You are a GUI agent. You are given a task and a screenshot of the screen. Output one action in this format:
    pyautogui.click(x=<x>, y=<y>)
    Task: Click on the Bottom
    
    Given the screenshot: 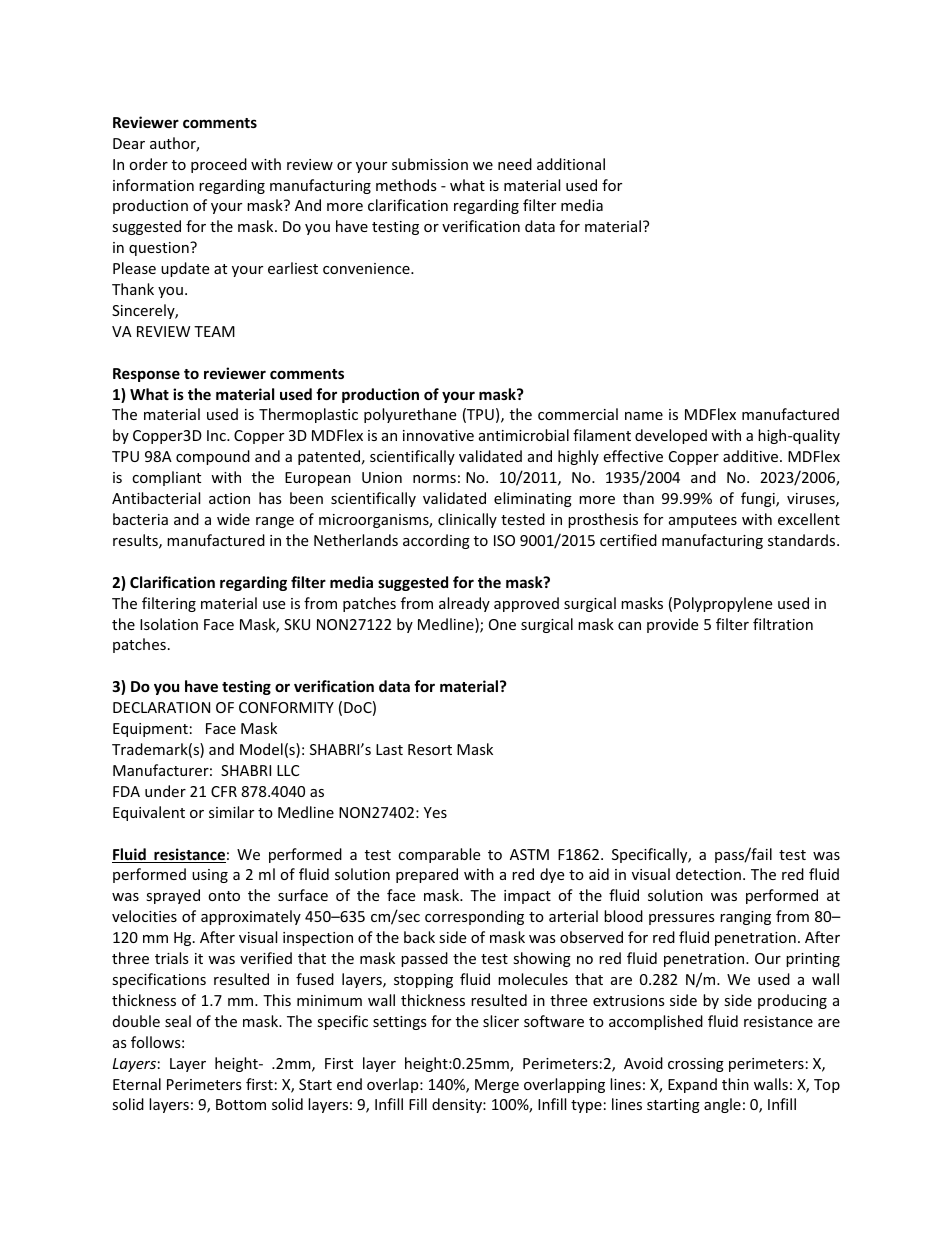 What is the action you would take?
    pyautogui.click(x=241, y=1104)
